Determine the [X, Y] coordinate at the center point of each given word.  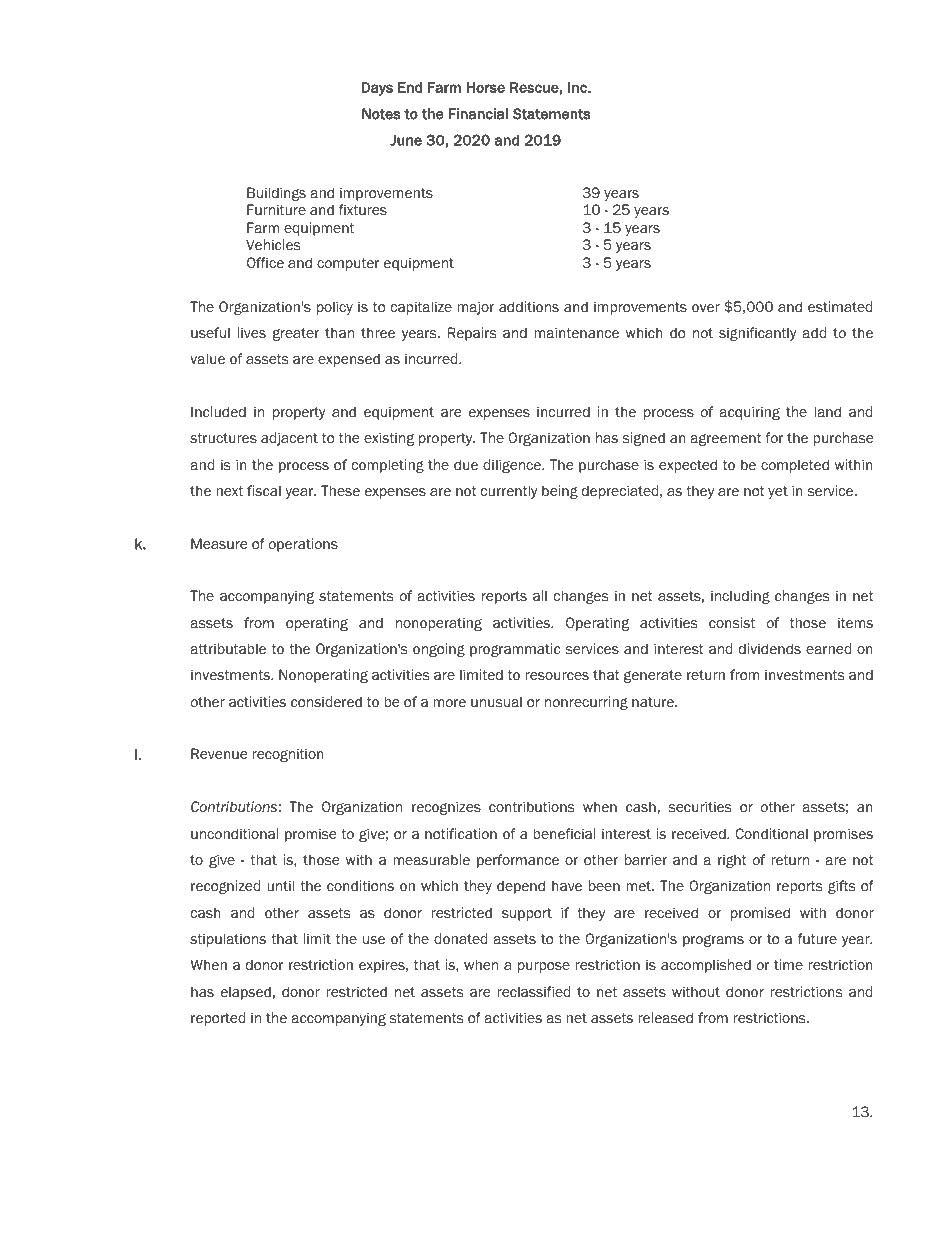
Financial [478, 114]
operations [303, 545]
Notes [381, 114]
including [740, 597]
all [540, 595]
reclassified [533, 991]
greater [295, 334]
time [788, 964]
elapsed [246, 993]
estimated [840, 307]
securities [700, 807]
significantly [758, 334]
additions [529, 307]
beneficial [564, 834]
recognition [288, 755]
